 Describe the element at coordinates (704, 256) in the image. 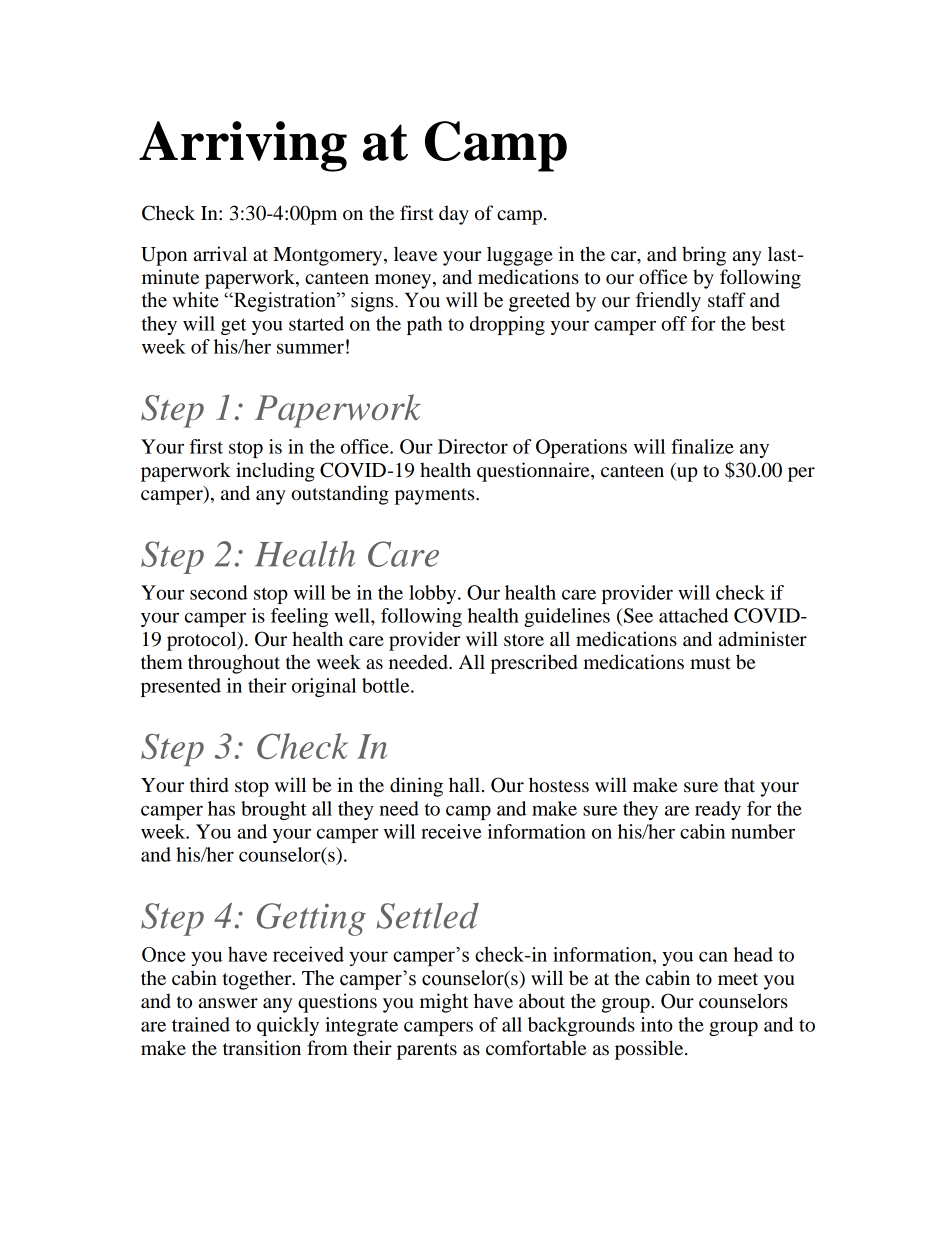

I see `bring` at that location.
